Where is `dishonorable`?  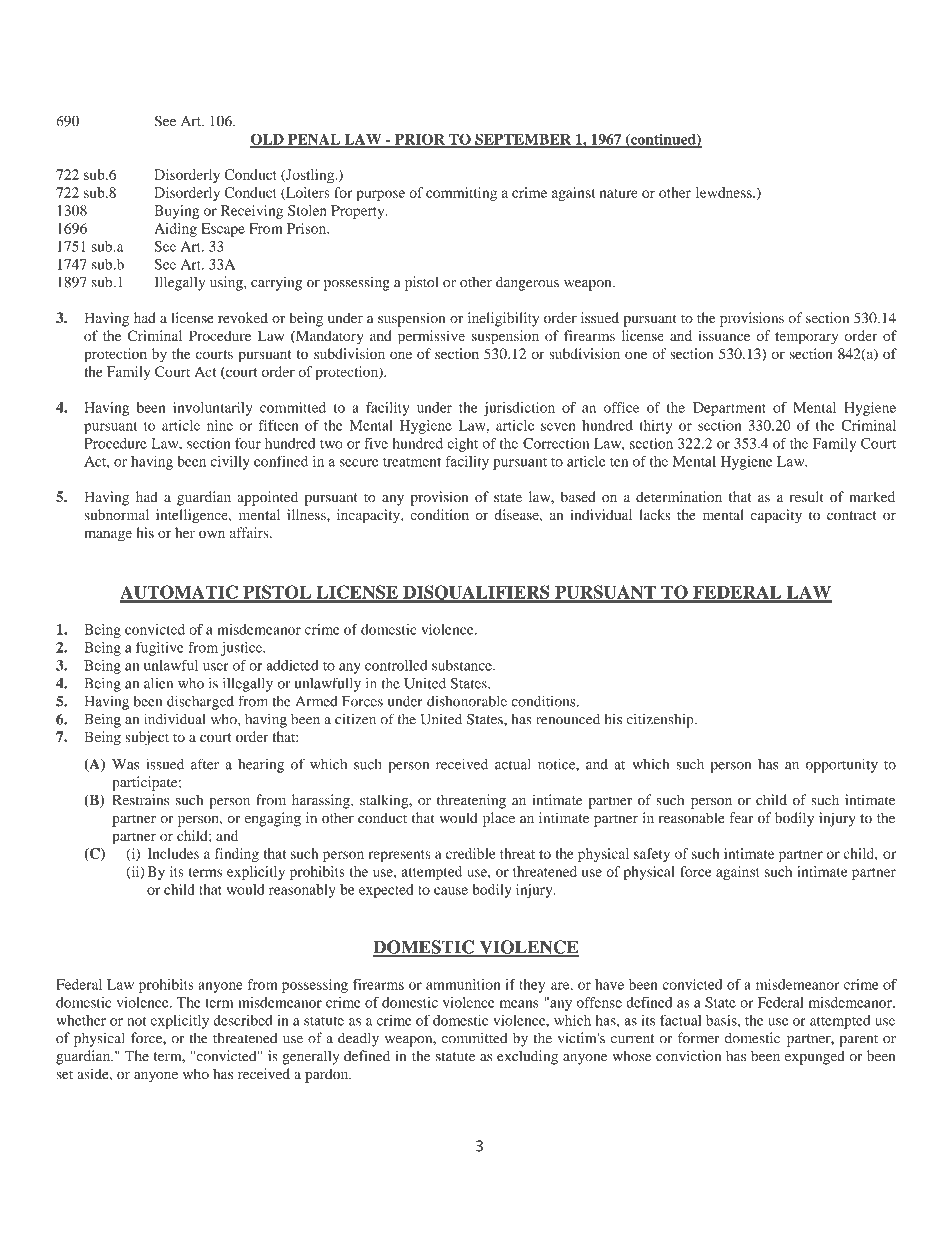
dishonorable is located at coordinates (467, 701).
